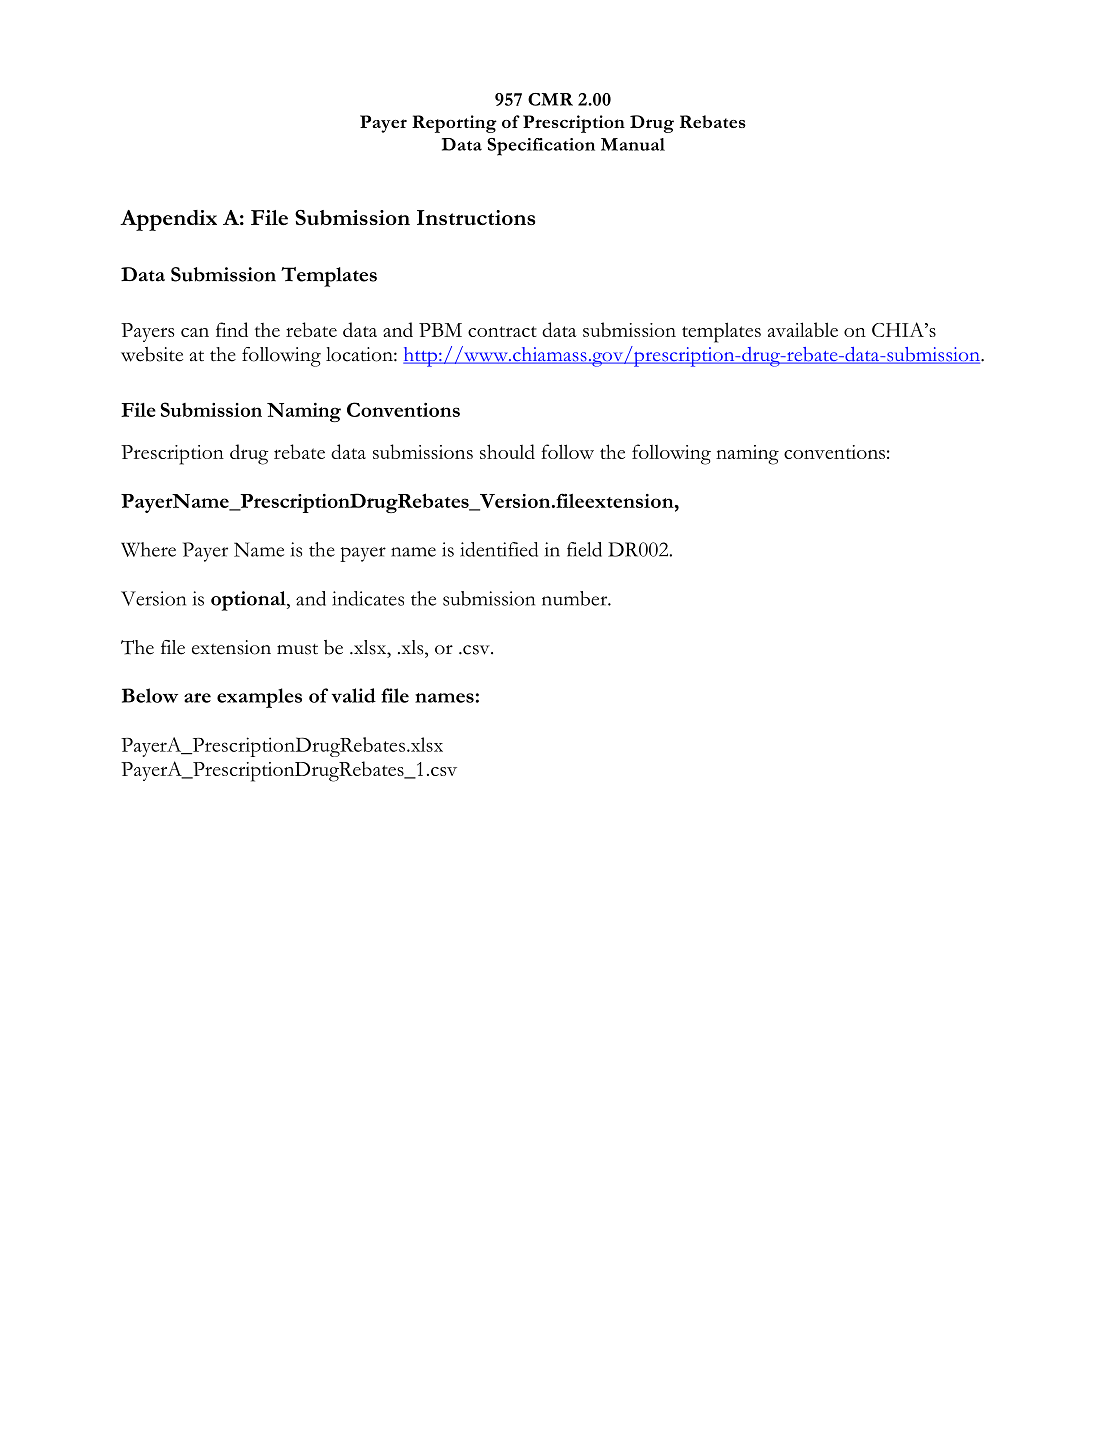 The height and width of the screenshot is (1429, 1104). What do you see at coordinates (507, 451) in the screenshot?
I see `should` at bounding box center [507, 451].
